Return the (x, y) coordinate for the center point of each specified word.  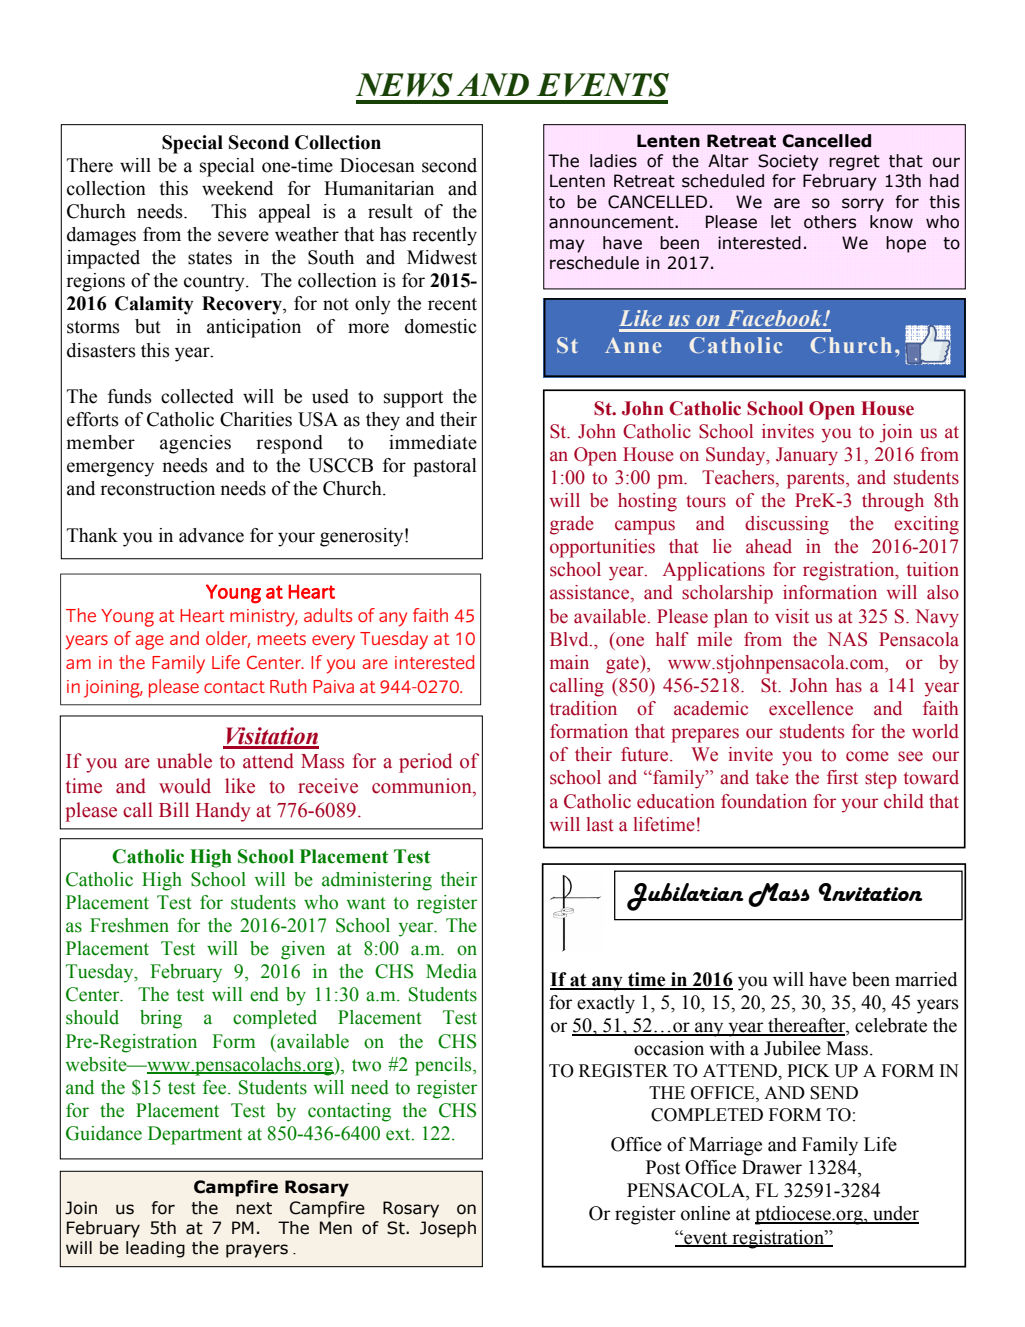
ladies (613, 161)
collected (197, 396)
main (569, 662)
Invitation (870, 892)
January (807, 456)
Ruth (288, 686)
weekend (237, 188)
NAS (847, 639)
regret (854, 163)
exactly (606, 1004)
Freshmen (129, 925)
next (254, 1208)
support (413, 399)
